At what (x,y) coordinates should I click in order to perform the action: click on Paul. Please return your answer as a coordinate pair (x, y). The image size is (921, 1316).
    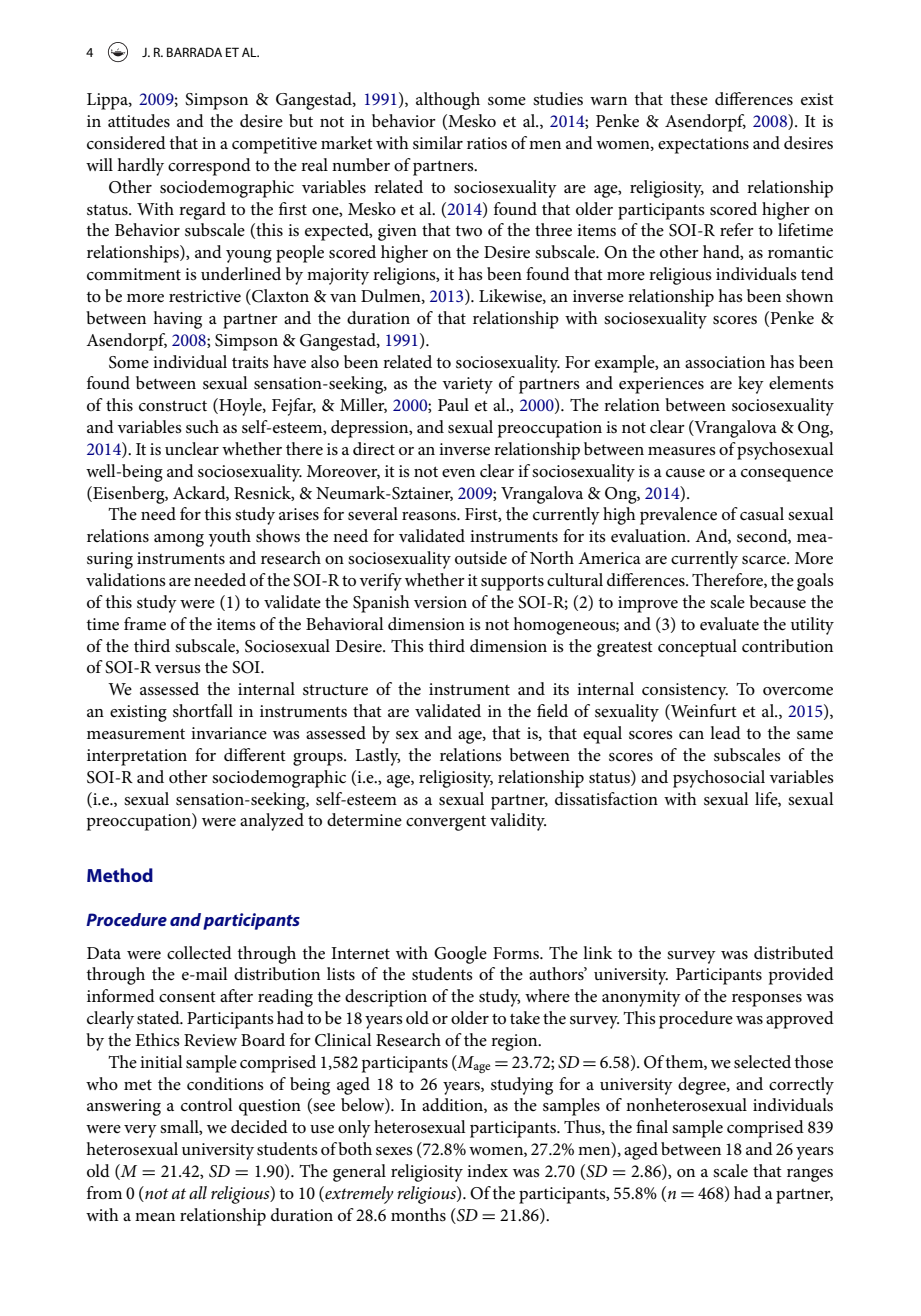
    Looking at the image, I should click on (453, 404).
